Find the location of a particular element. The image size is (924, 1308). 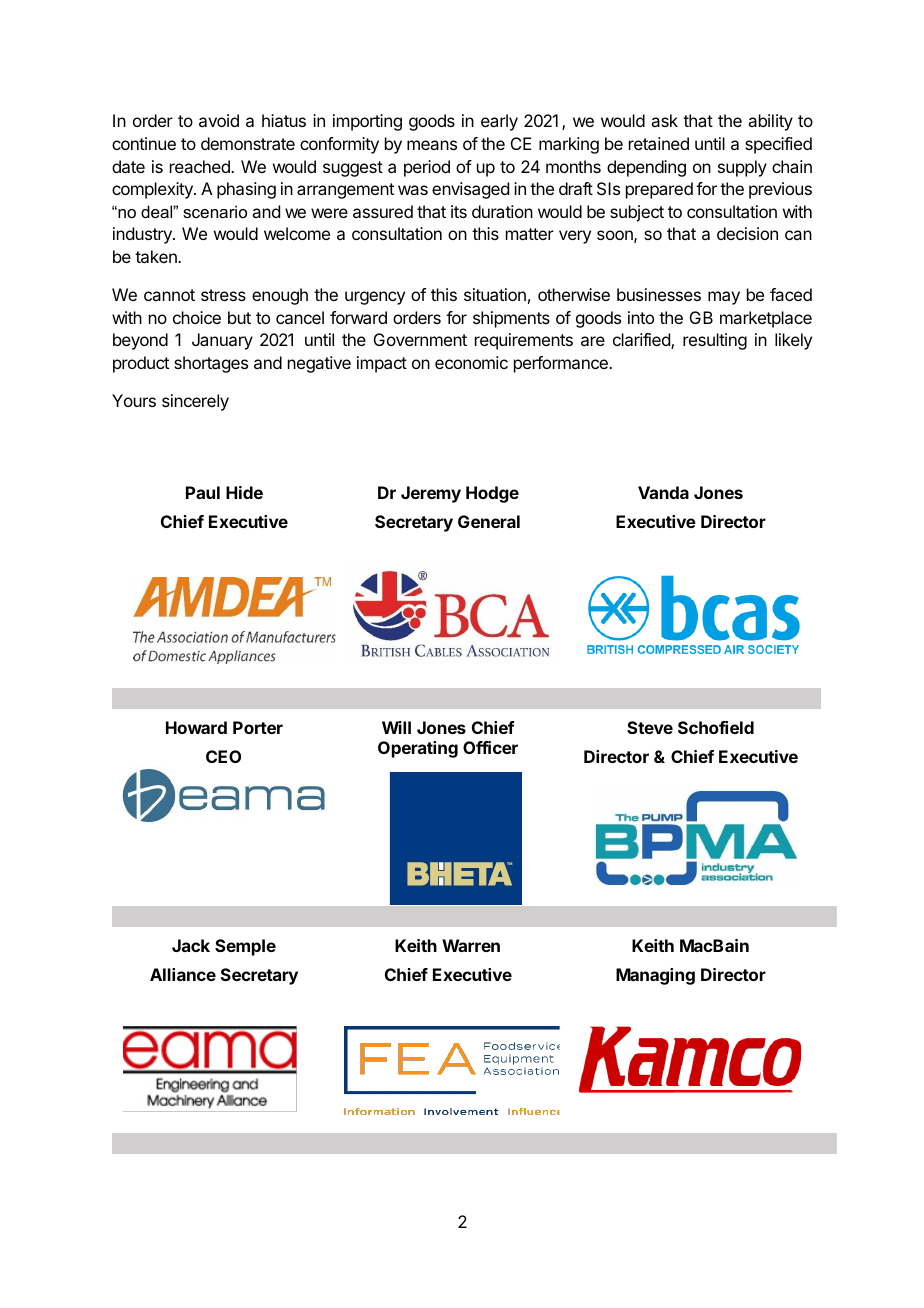

supply is located at coordinates (742, 168).
